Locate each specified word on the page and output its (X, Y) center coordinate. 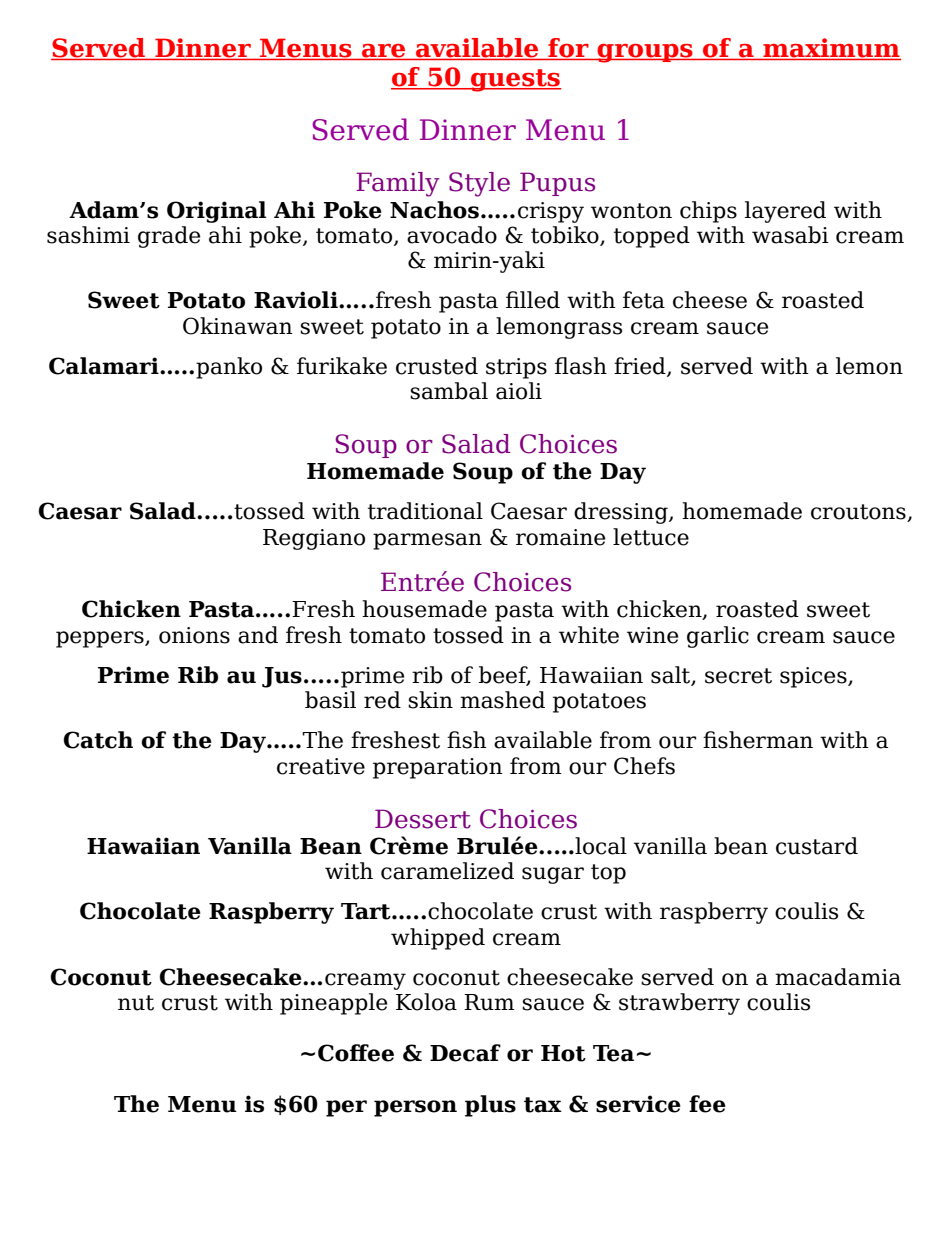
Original (217, 212)
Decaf (465, 1053)
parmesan (427, 541)
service (638, 1104)
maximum (831, 49)
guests (515, 80)
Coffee (356, 1053)
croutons (859, 513)
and (258, 635)
